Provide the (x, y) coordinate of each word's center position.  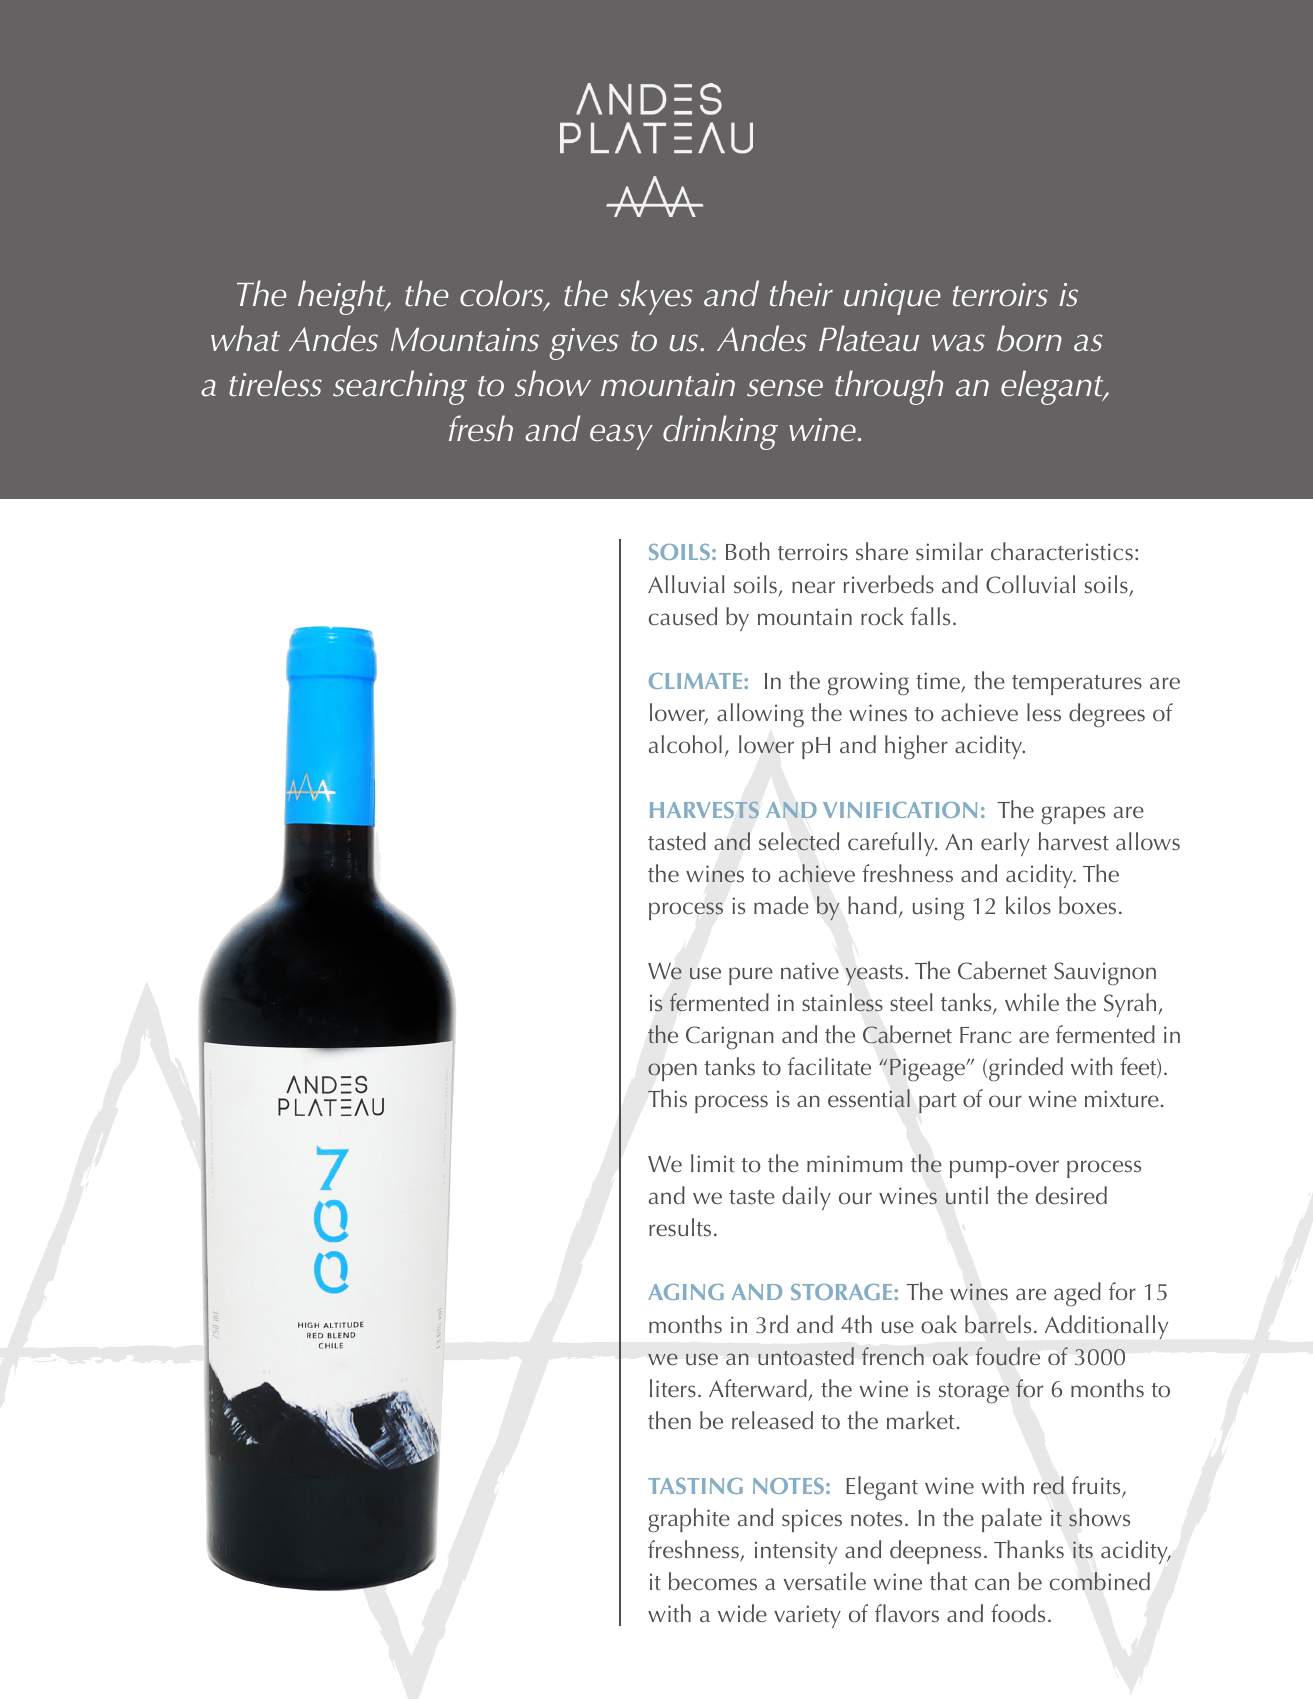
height (343, 297)
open (672, 1072)
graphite (689, 1520)
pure (751, 976)
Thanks (1029, 1549)
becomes (713, 1581)
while (1032, 1002)
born (1029, 338)
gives (584, 344)
